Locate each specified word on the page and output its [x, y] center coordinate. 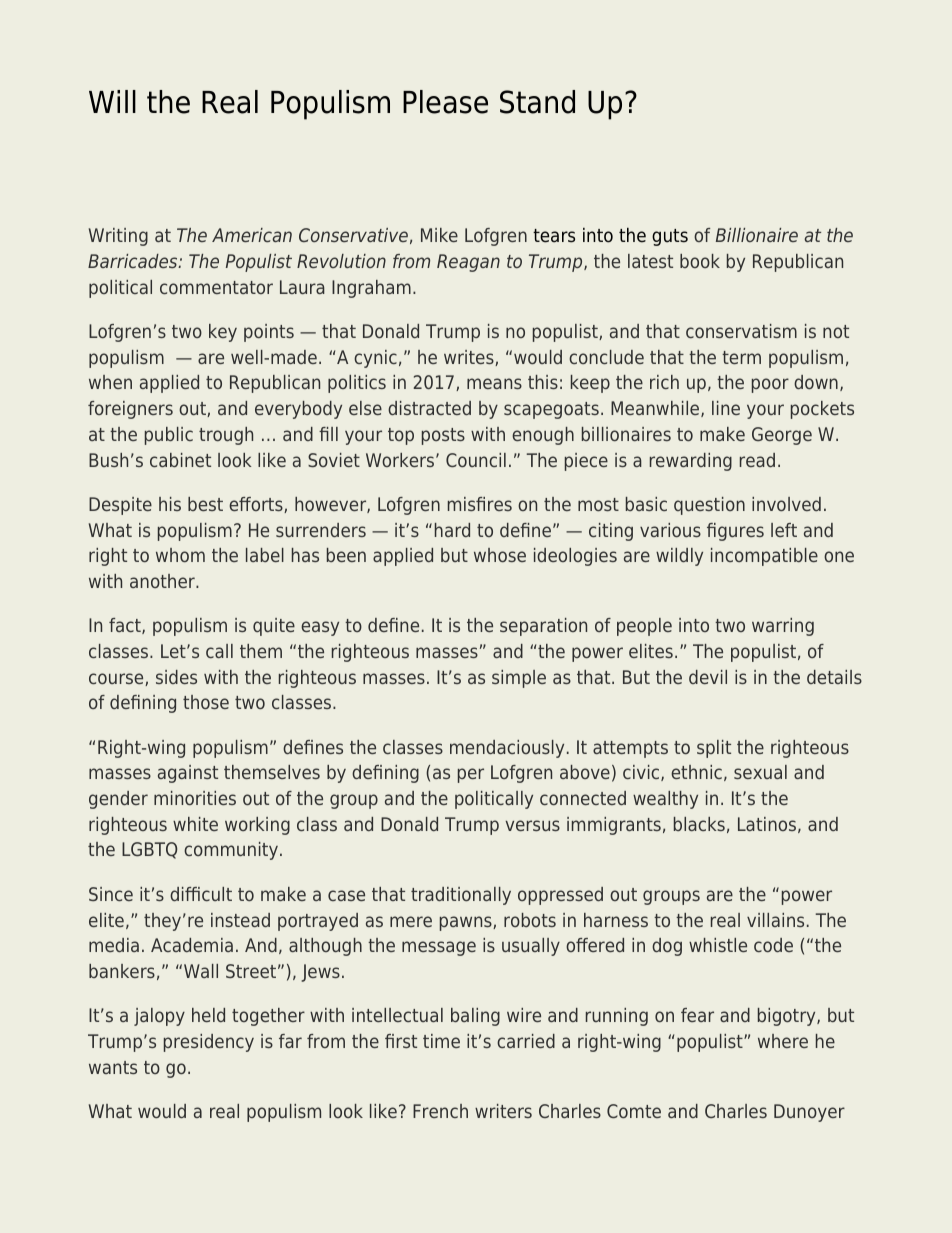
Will [112, 101]
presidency [209, 1043]
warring [783, 627]
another [163, 581]
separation [543, 627]
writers [503, 1111]
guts [670, 237]
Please [445, 102]
